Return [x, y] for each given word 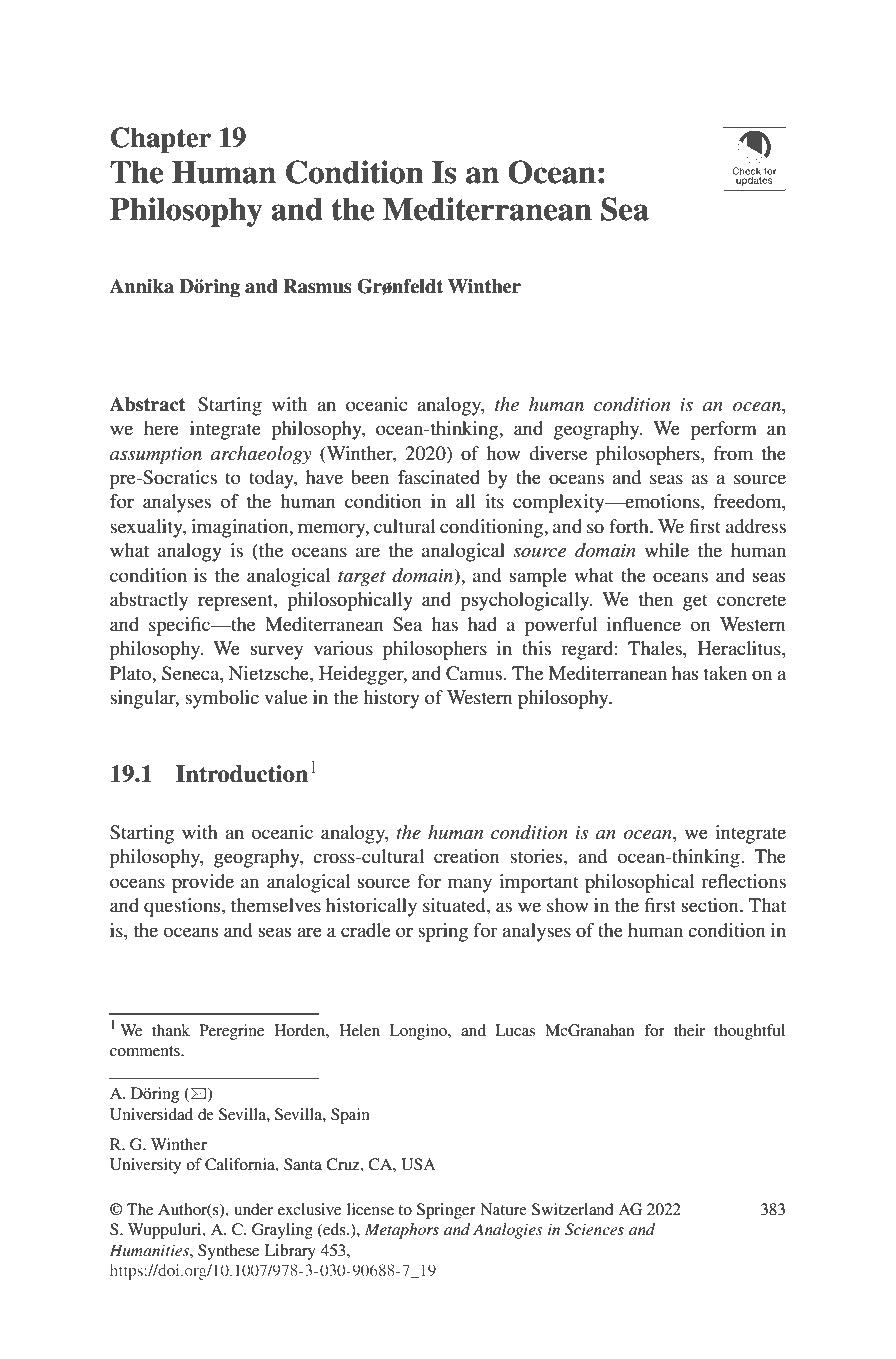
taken [725, 673]
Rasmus [317, 286]
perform [724, 430]
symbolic [222, 699]
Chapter [161, 140]
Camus [475, 673]
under [253, 1209]
